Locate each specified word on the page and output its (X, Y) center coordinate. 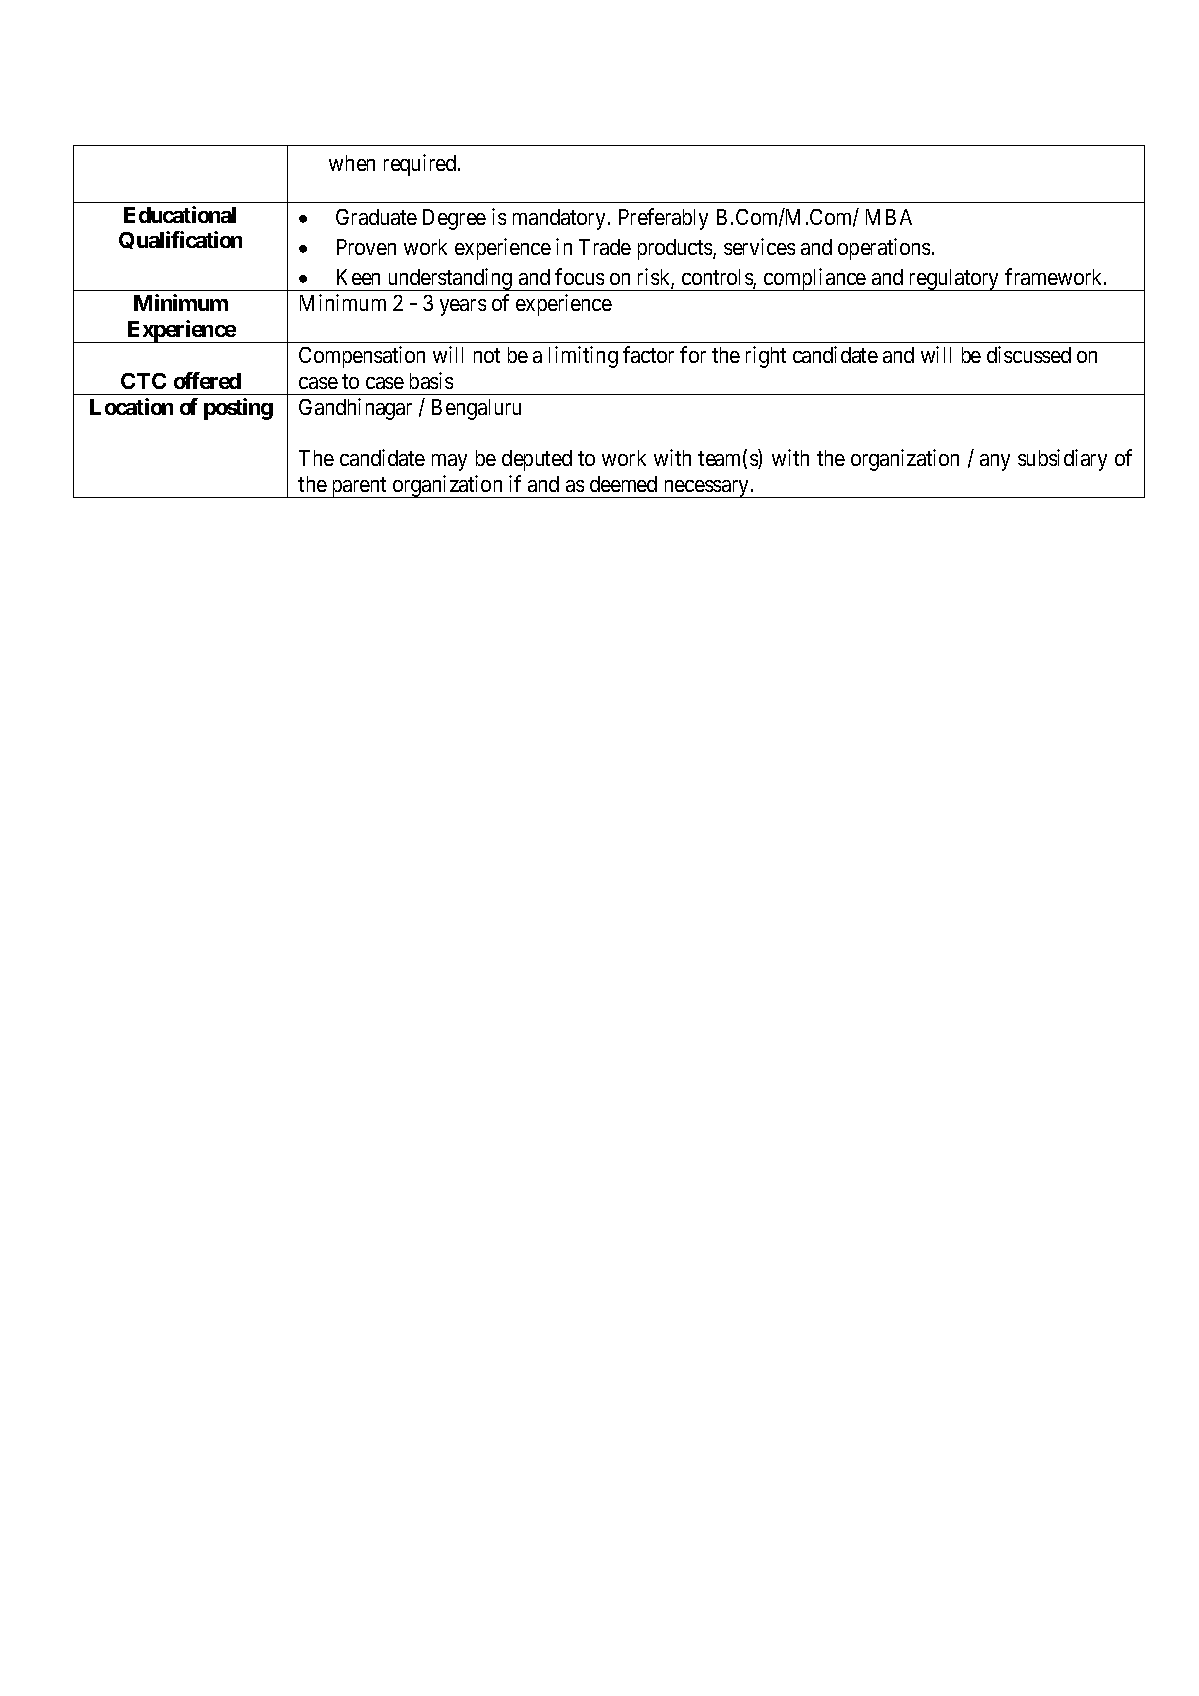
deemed (623, 484)
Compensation (362, 357)
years (463, 307)
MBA (889, 217)
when (352, 163)
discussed (1029, 354)
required (421, 165)
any (995, 462)
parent (359, 487)
